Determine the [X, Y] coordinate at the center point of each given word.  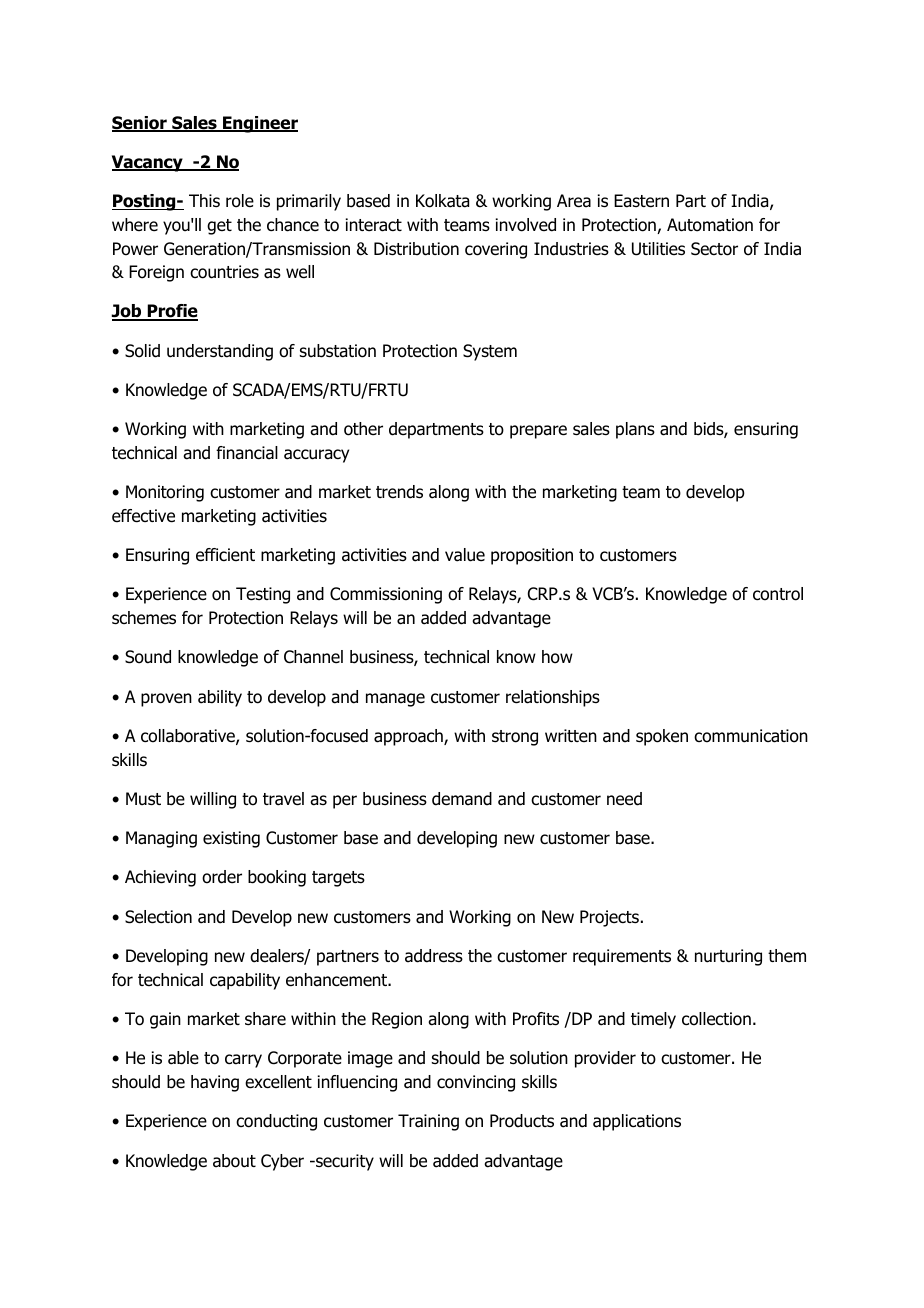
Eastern [641, 201]
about [234, 1161]
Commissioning [386, 595]
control [778, 594]
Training [428, 1122]
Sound [148, 657]
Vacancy [148, 163]
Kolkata [442, 201]
